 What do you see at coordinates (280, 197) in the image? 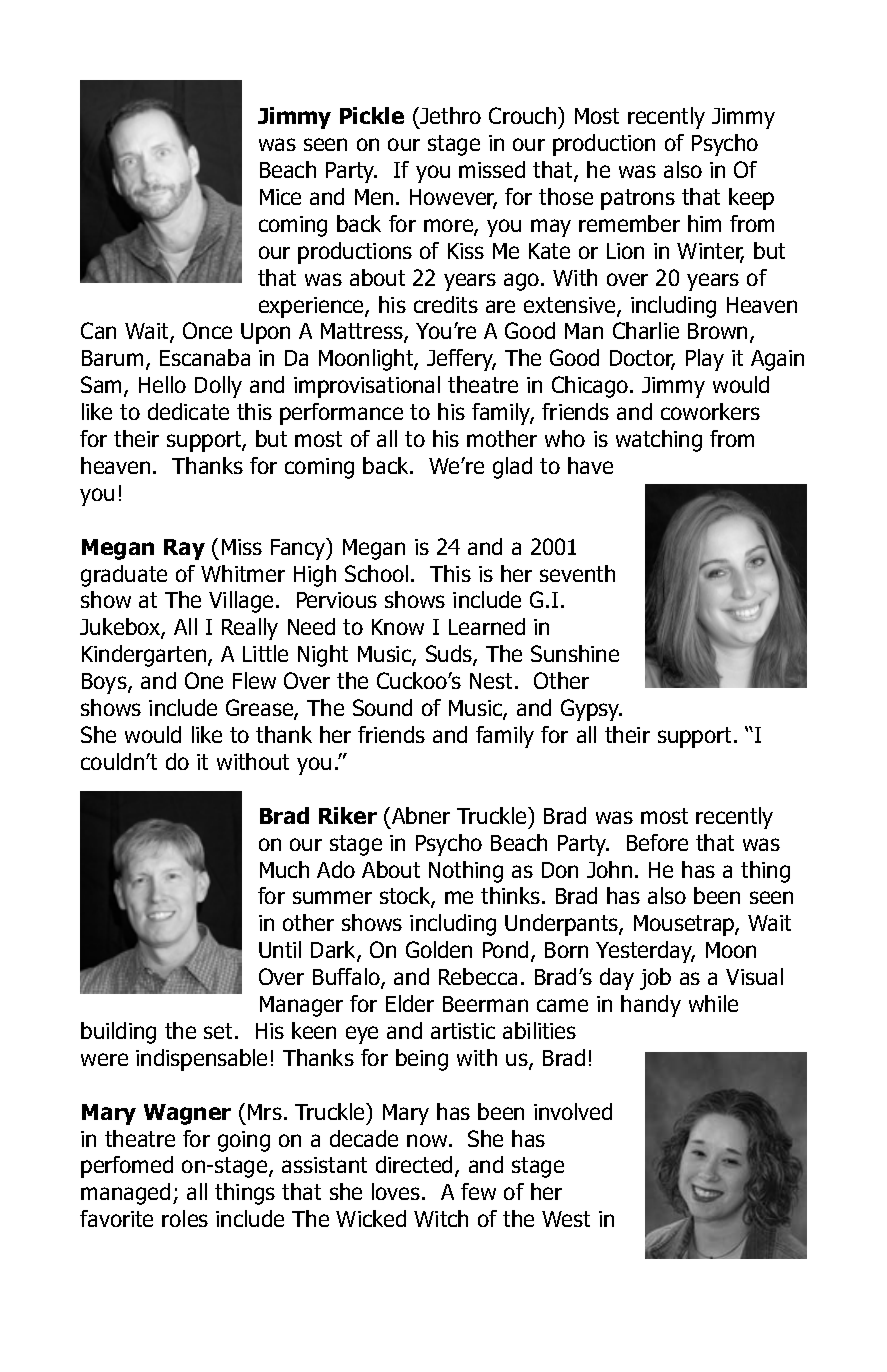
I see `Mice` at bounding box center [280, 197].
